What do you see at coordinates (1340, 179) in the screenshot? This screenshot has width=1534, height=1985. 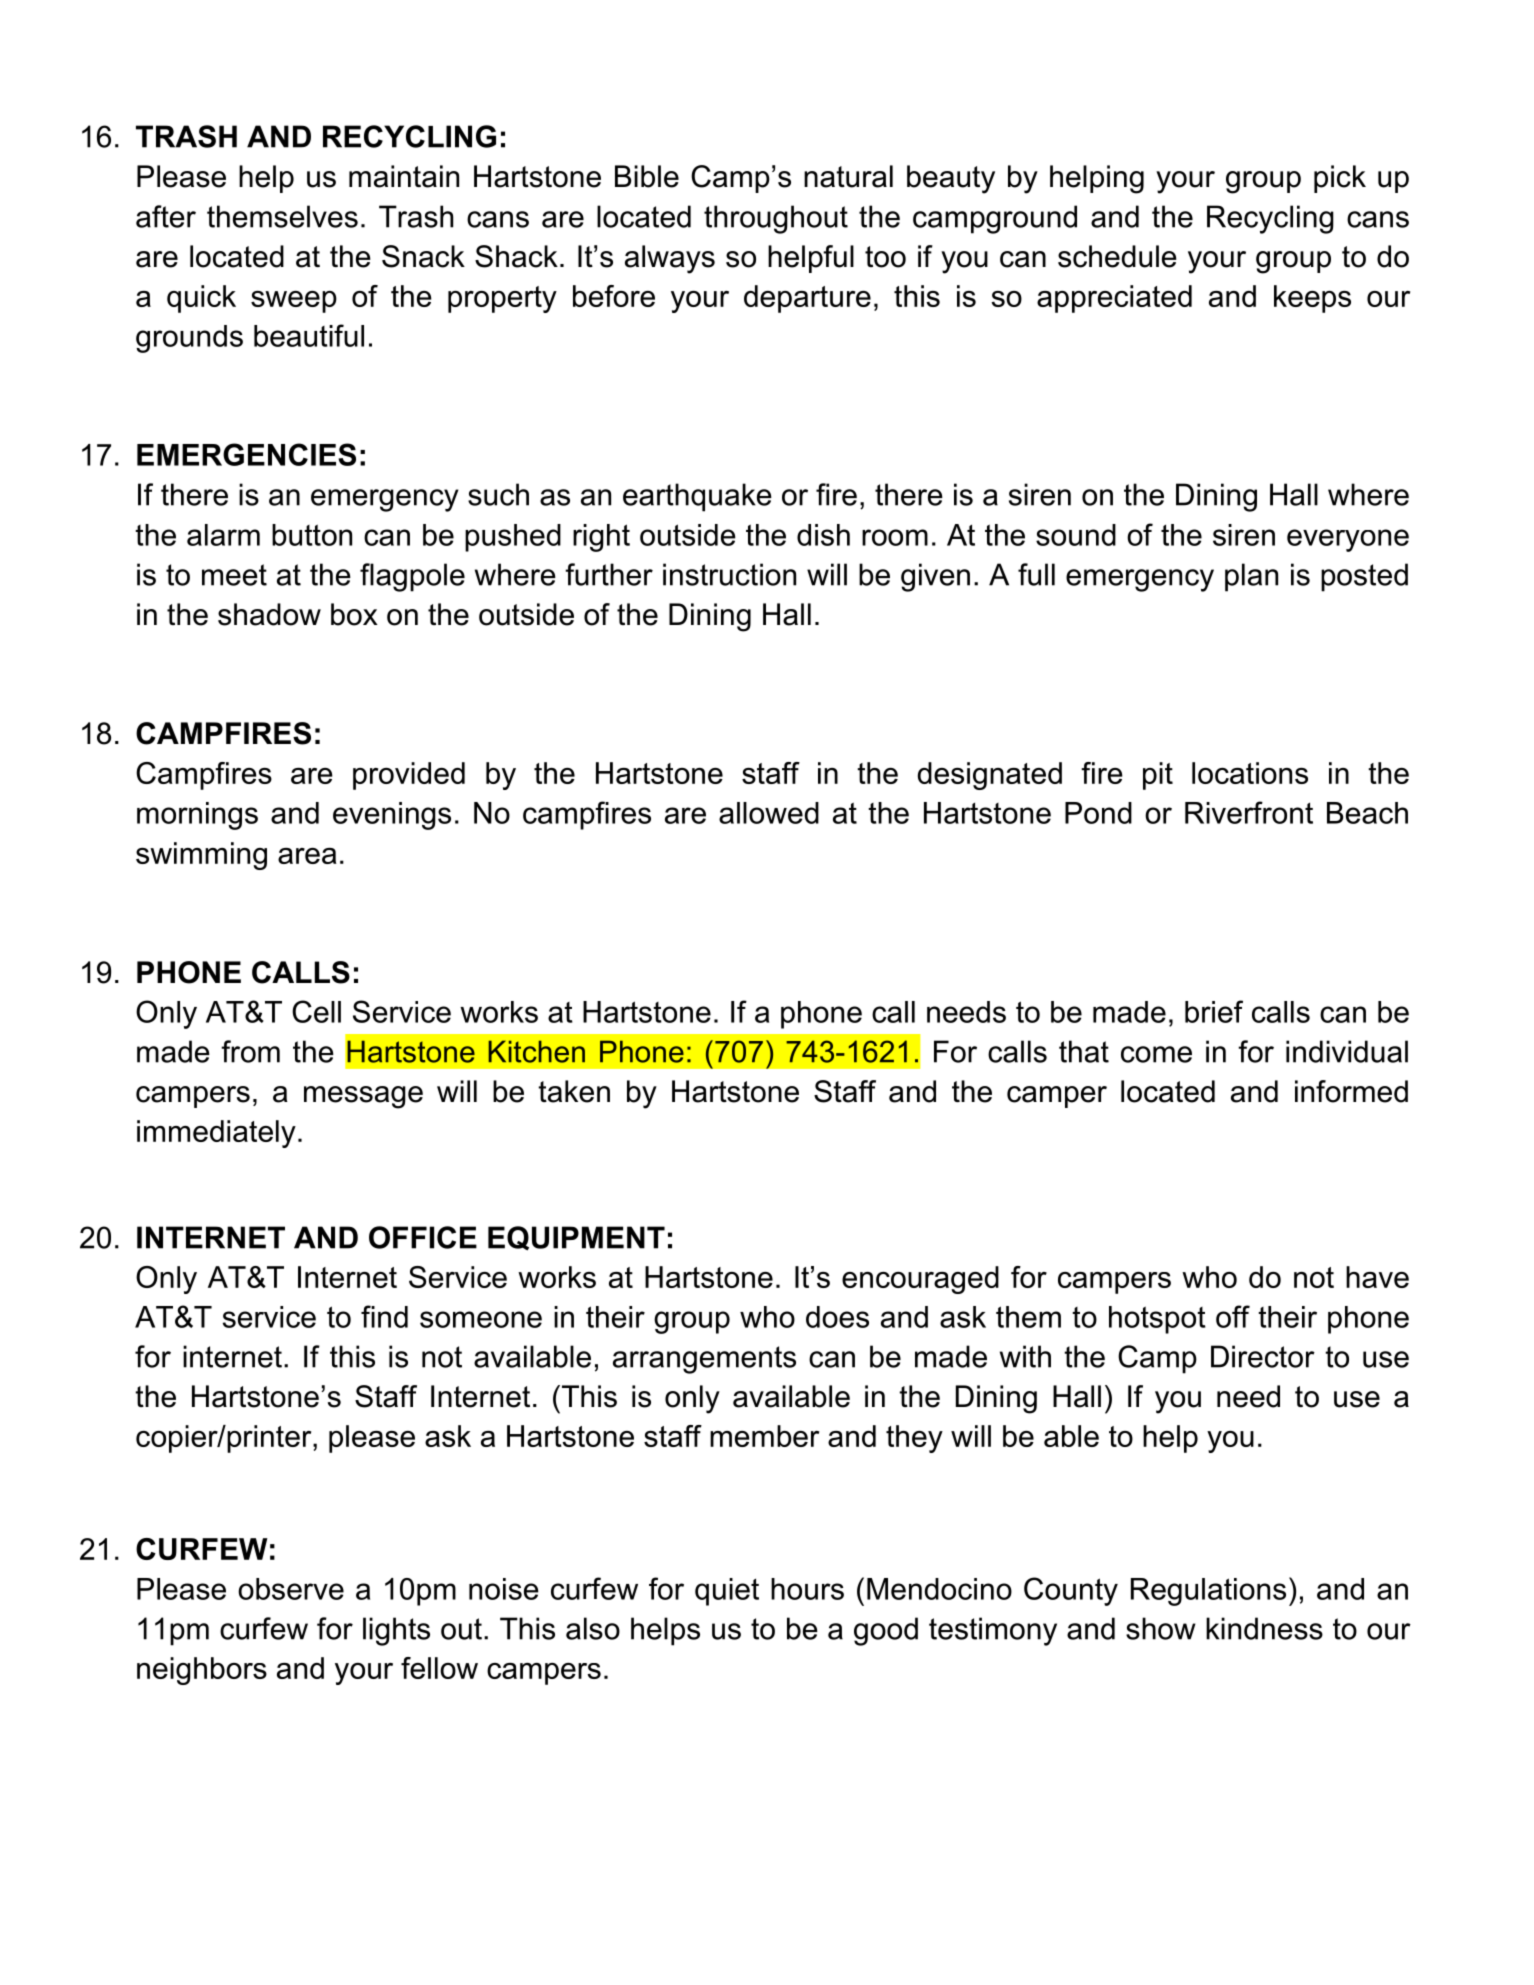 I see `pick` at bounding box center [1340, 179].
